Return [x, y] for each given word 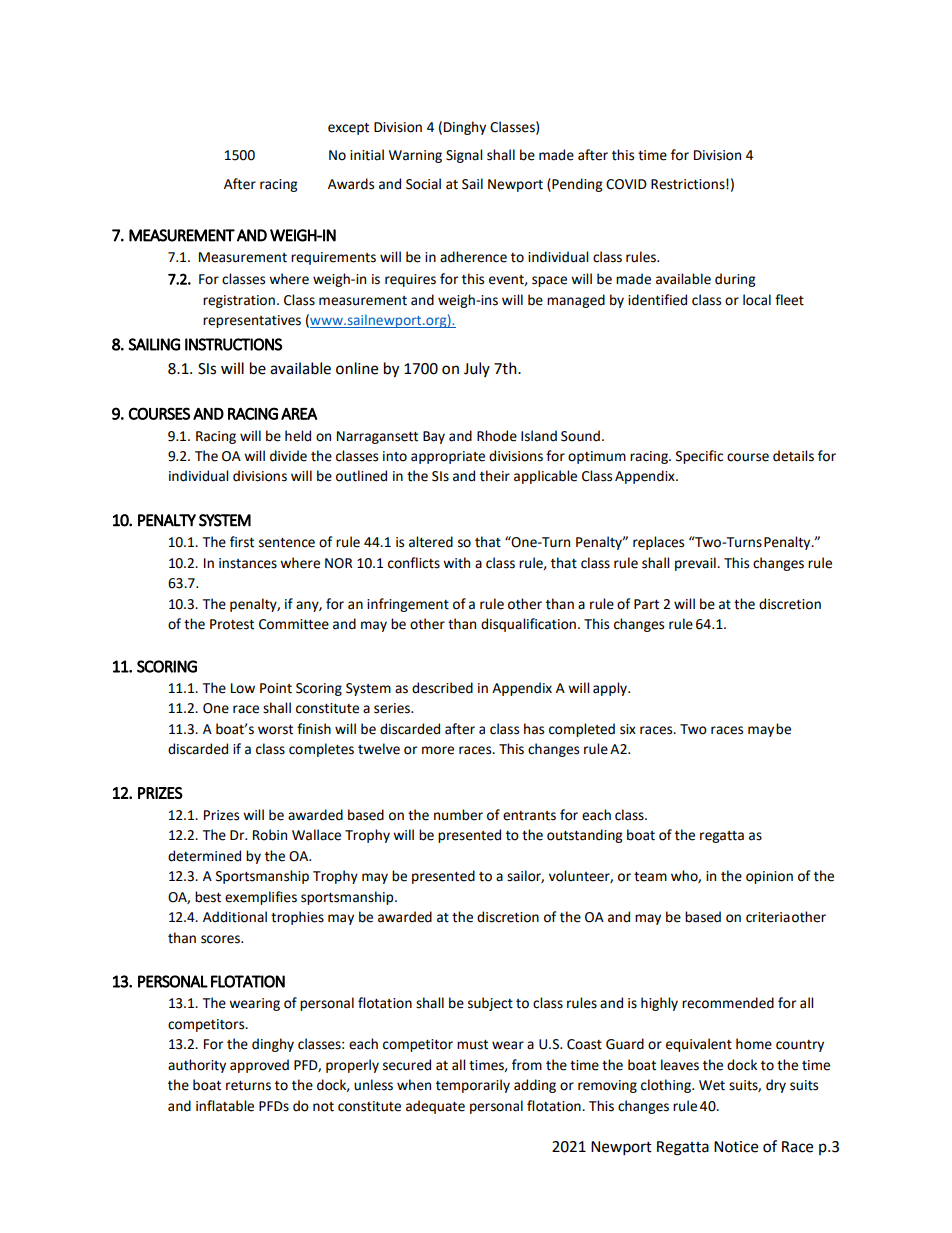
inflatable [225, 1106]
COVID [626, 184]
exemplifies [261, 898]
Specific [699, 457]
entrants [529, 816]
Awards [351, 184]
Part [646, 604]
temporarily [473, 1086]
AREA [299, 414]
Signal [464, 156]
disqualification [528, 625]
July [477, 369]
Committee [294, 624]
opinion [769, 877]
